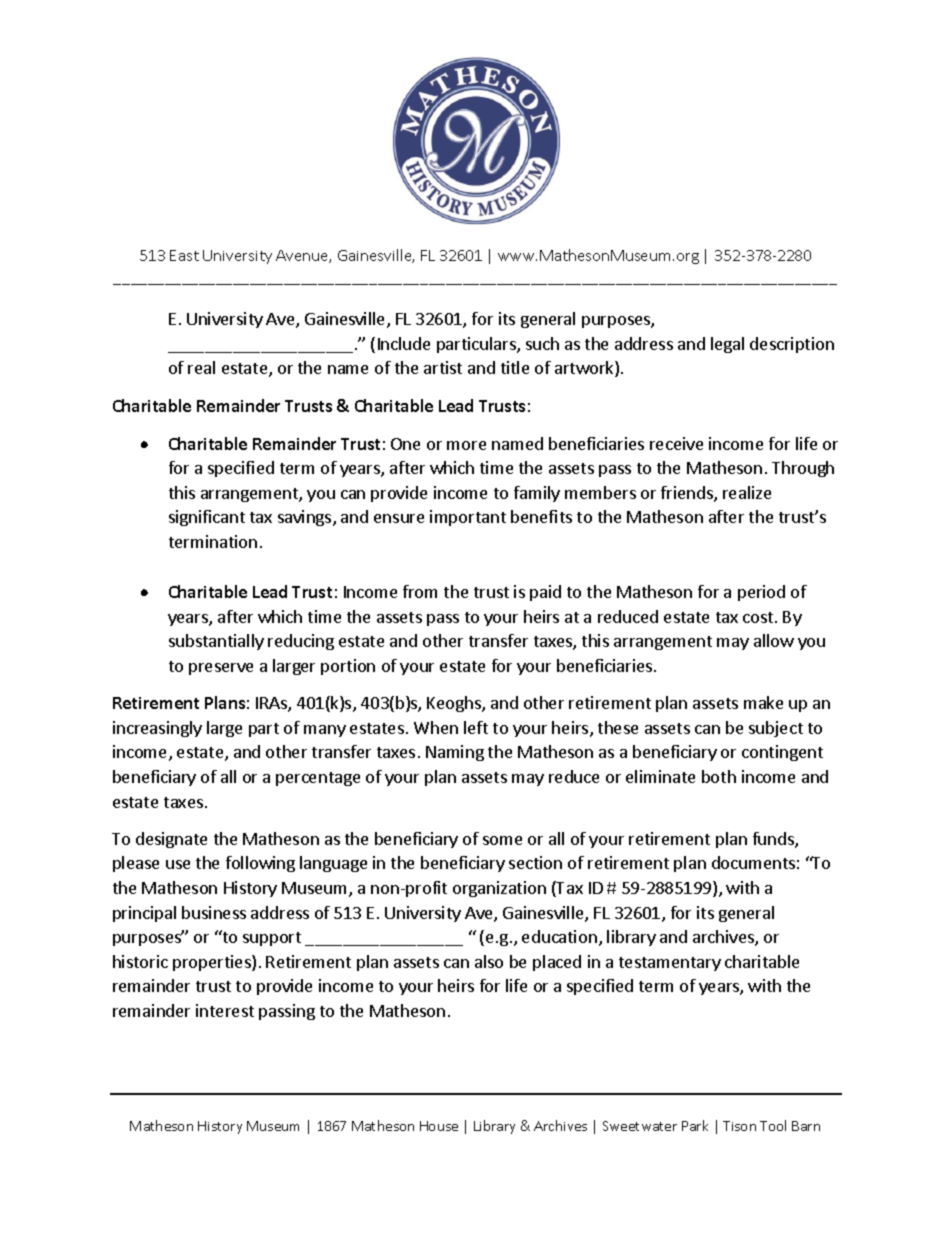 This image has height=1233, width=952. I want to click on interest, so click(225, 1010).
